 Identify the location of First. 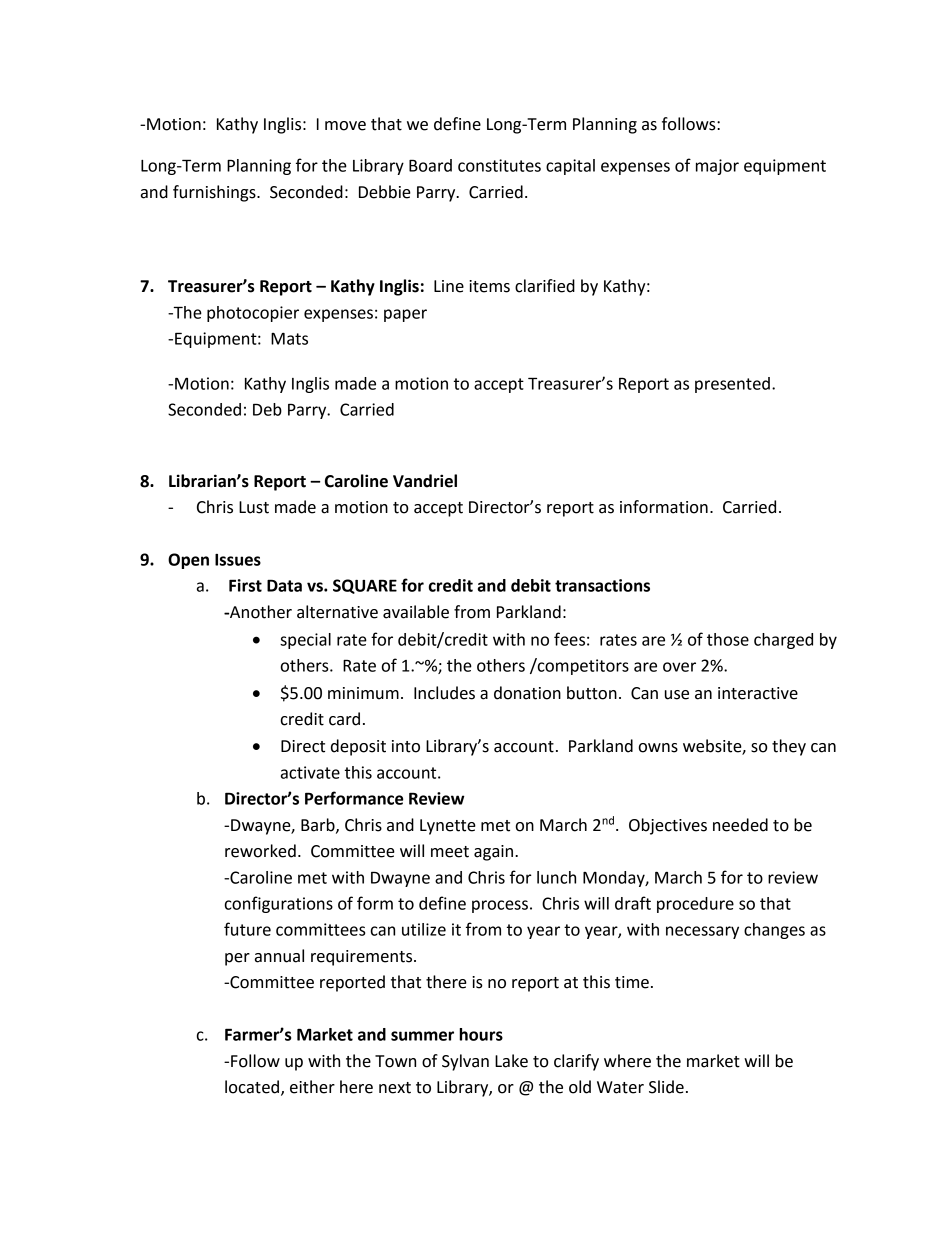
(245, 585).
